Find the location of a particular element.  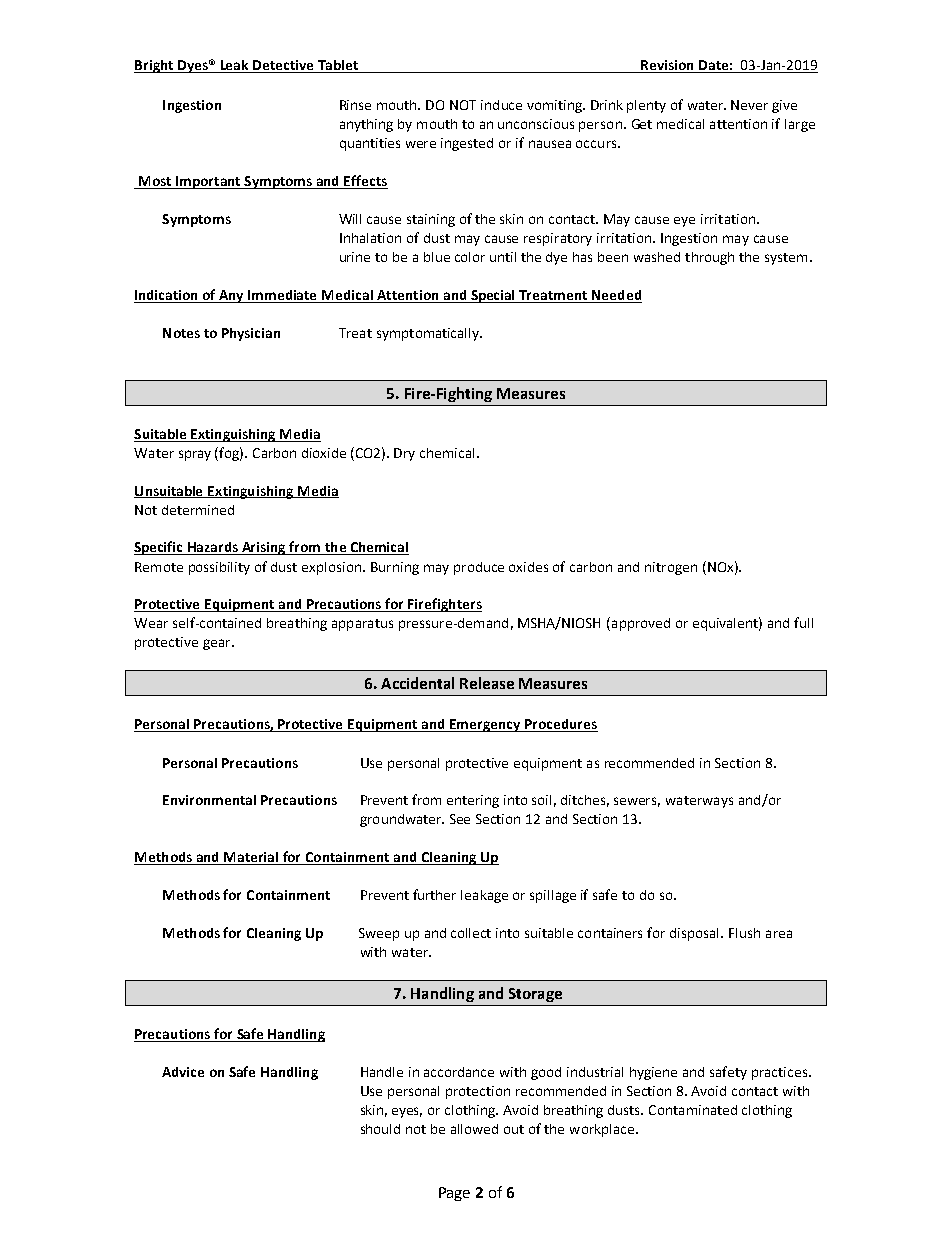

Contaminated is located at coordinates (693, 1110).
